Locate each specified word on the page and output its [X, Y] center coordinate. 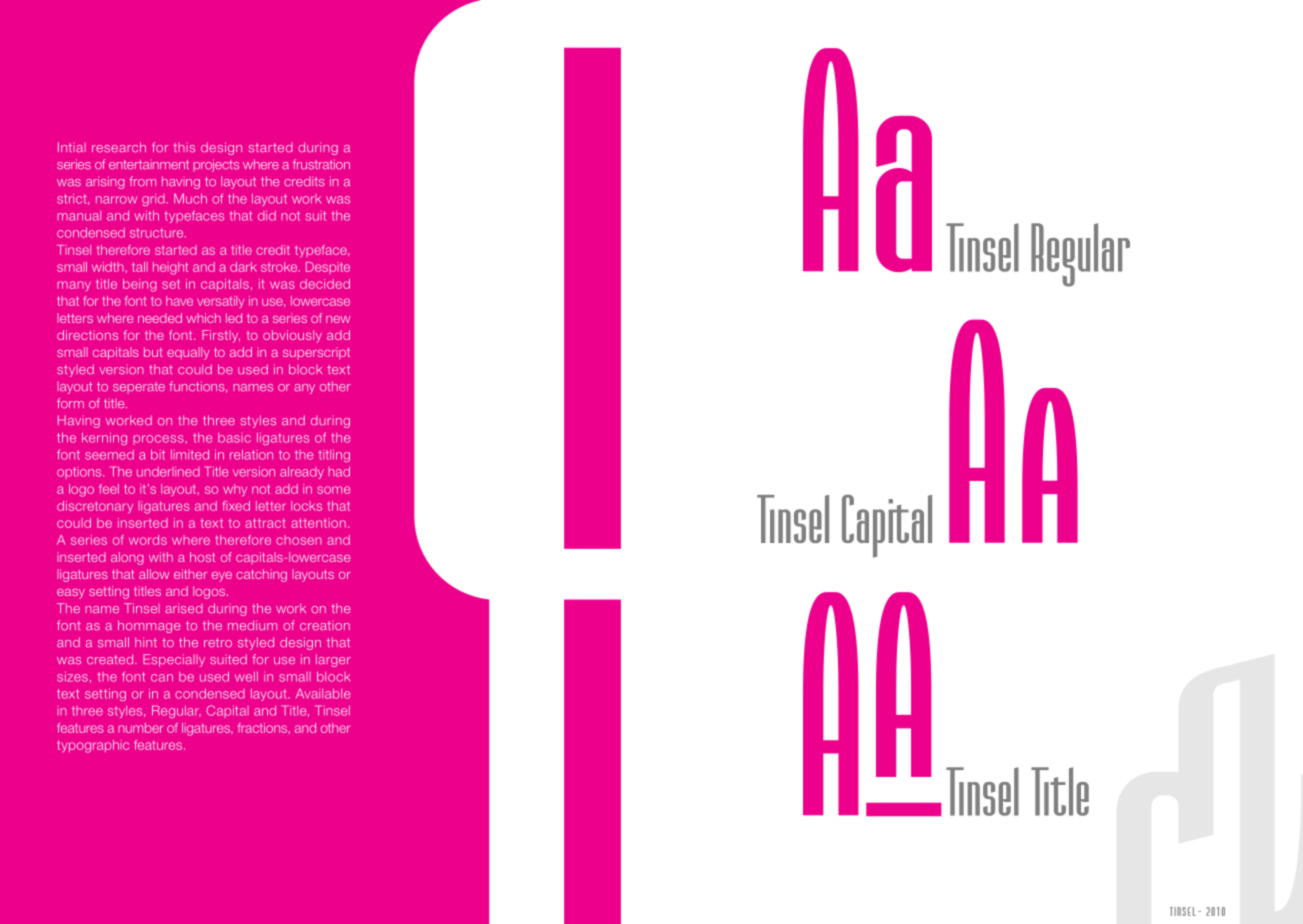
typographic [93, 746]
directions [87, 335]
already [302, 472]
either [190, 574]
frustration [321, 164]
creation [325, 626]
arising [105, 182]
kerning [104, 438]
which [203, 318]
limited [190, 455]
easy [71, 594]
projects [216, 165]
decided [325, 284]
